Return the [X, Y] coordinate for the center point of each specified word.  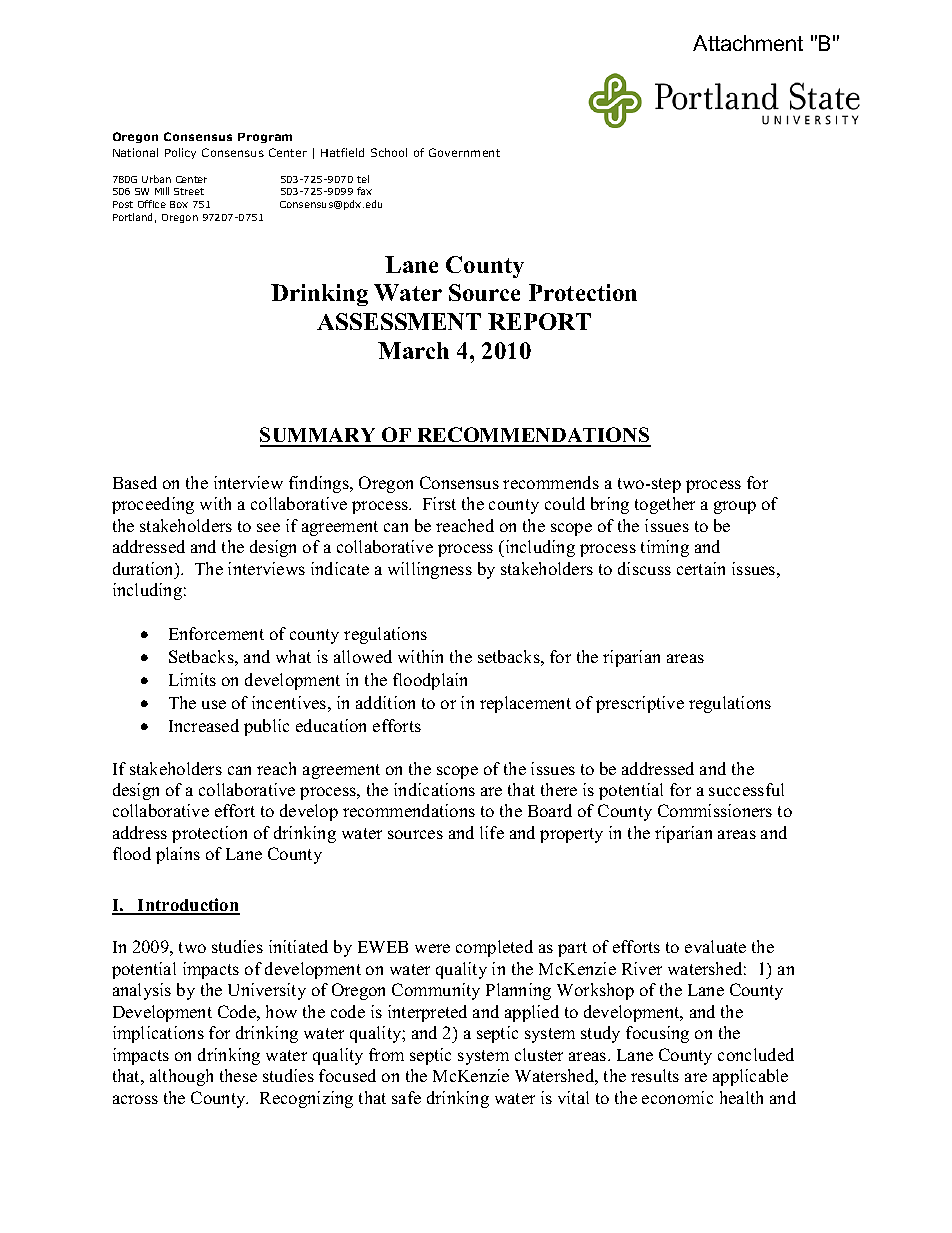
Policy [180, 153]
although [181, 1077]
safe [406, 1097]
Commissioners [715, 810]
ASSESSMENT [399, 321]
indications [434, 789]
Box [179, 204]
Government [464, 152]
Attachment [748, 43]
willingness [430, 570]
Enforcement [216, 633]
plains [178, 855]
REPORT [539, 321]
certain [701, 568]
